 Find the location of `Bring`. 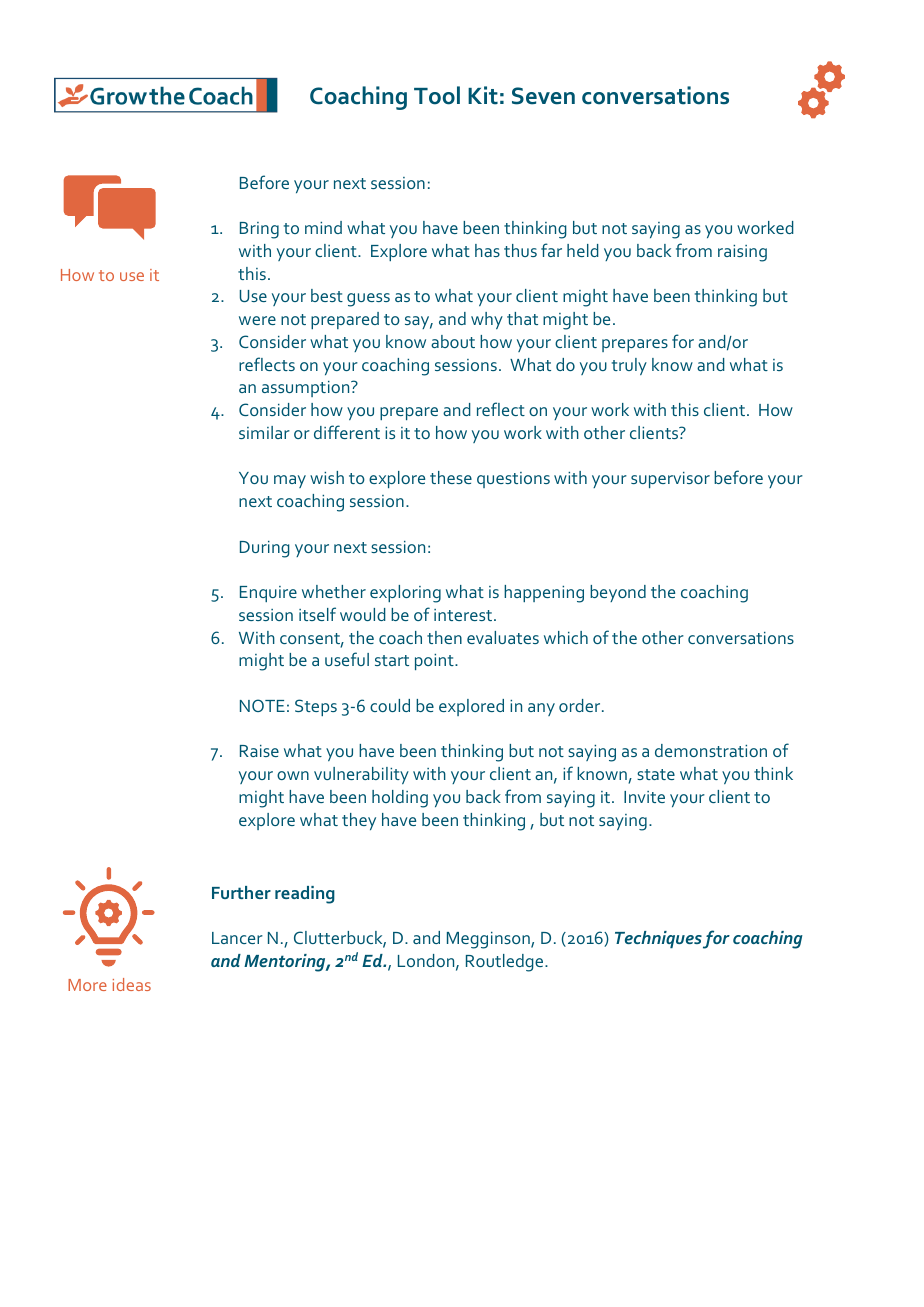

Bring is located at coordinates (259, 230).
